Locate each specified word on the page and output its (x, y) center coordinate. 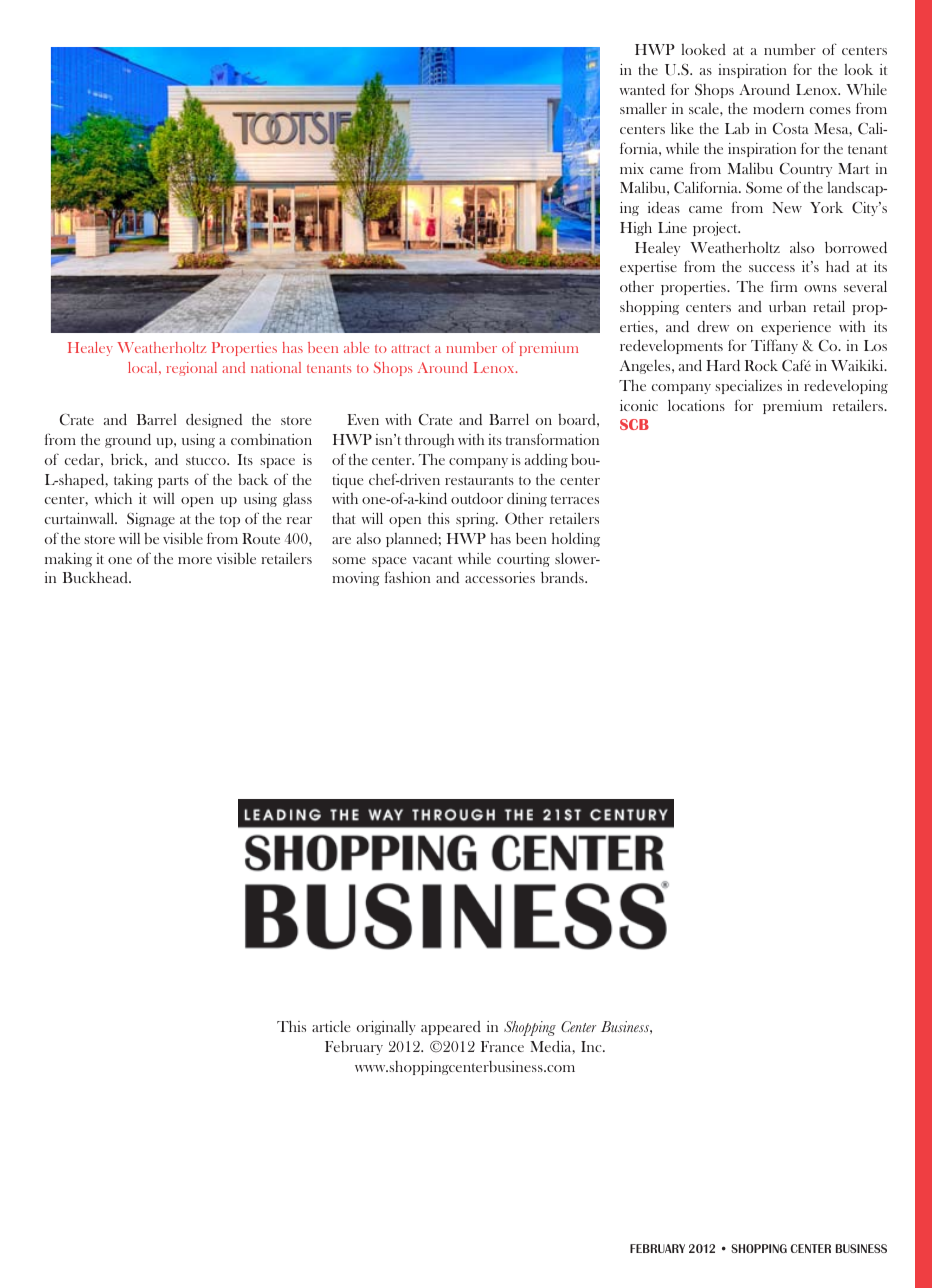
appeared (451, 1028)
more (195, 560)
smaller (643, 108)
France (502, 1046)
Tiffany (774, 346)
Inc (592, 1046)
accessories (500, 577)
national (276, 367)
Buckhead (96, 577)
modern (778, 108)
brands (563, 577)
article (331, 1026)
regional (191, 369)
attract (410, 348)
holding (576, 540)
